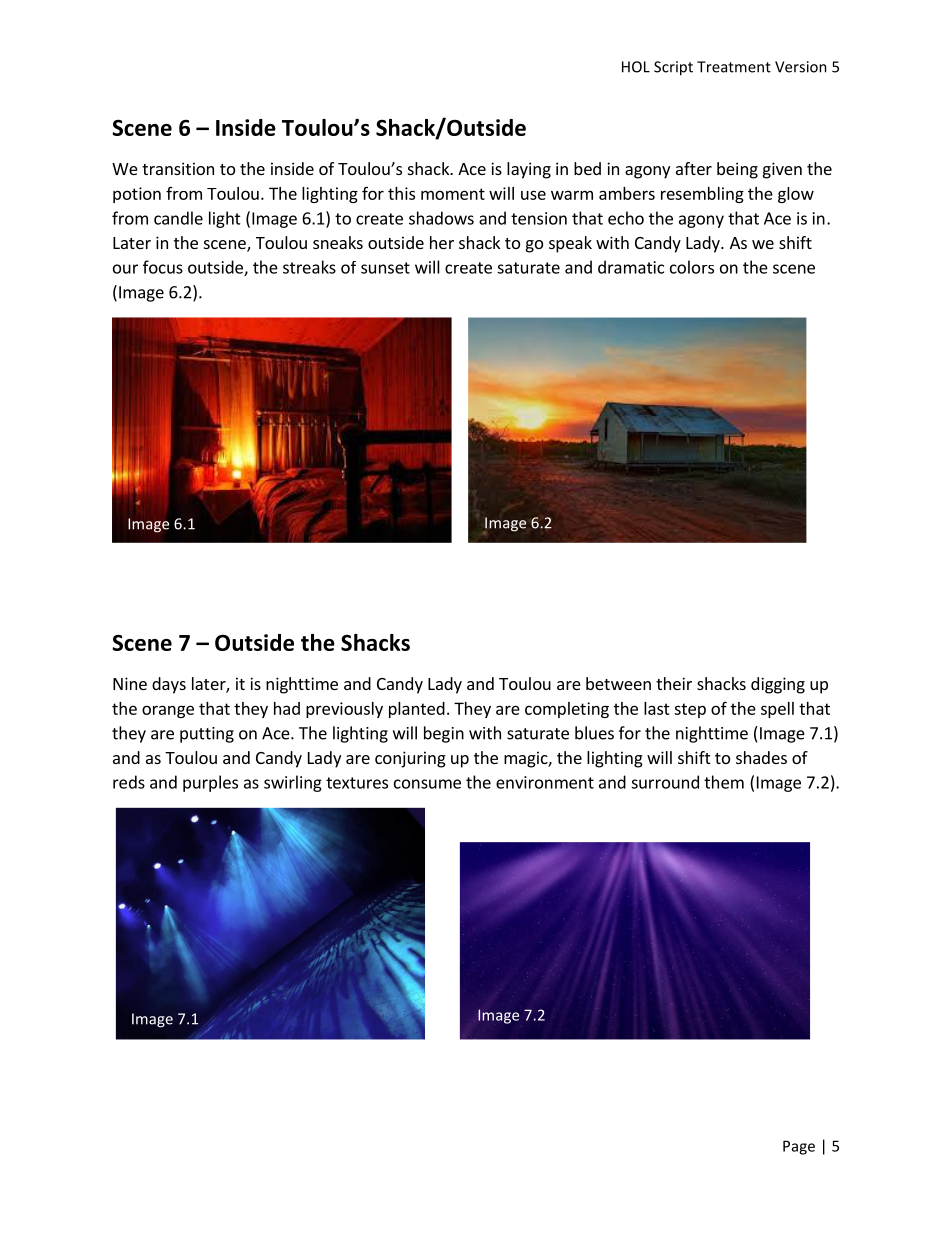 The height and width of the screenshot is (1233, 952). I want to click on colors, so click(692, 267).
